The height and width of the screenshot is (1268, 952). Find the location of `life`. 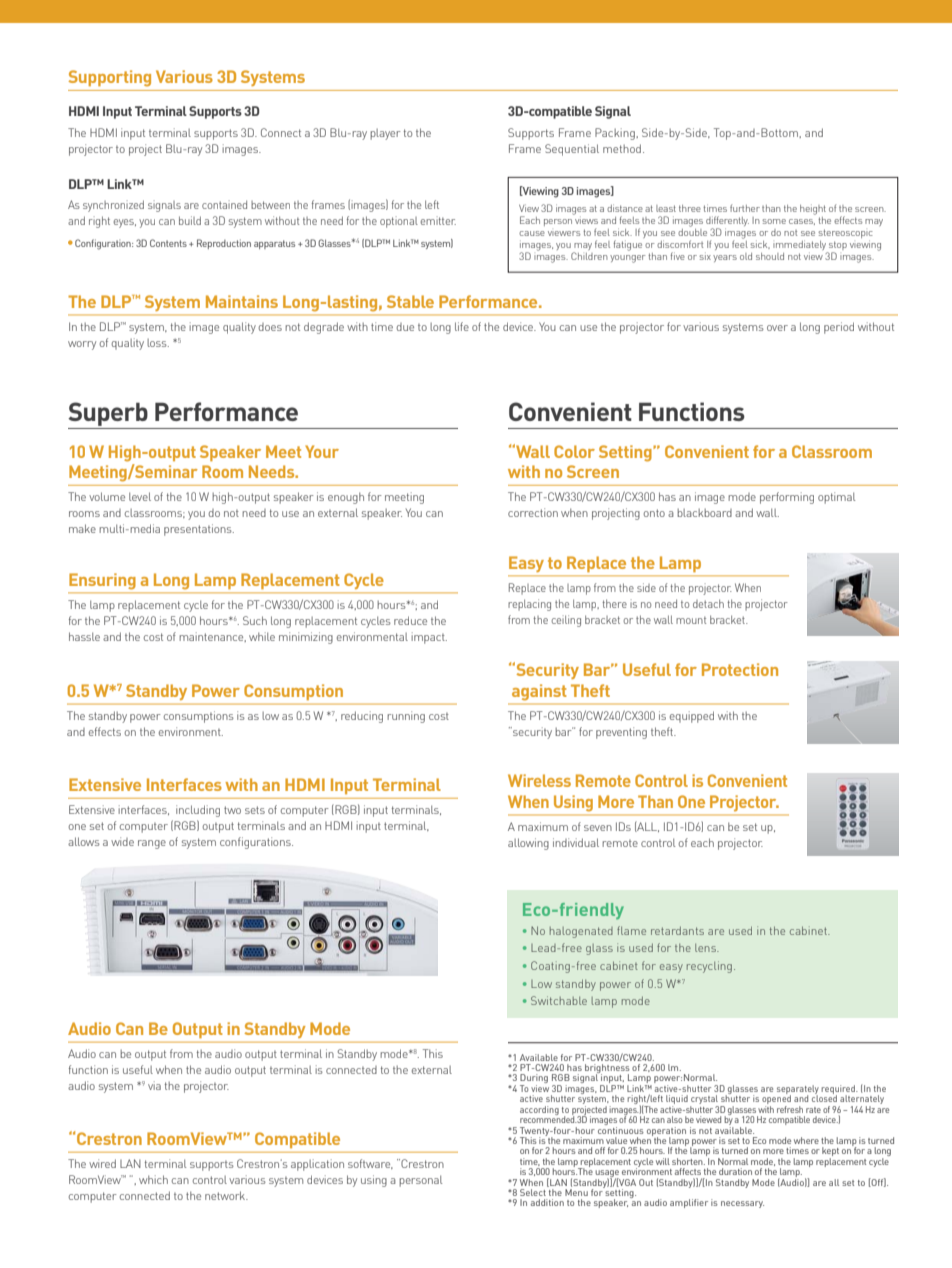

life is located at coordinates (462, 326).
